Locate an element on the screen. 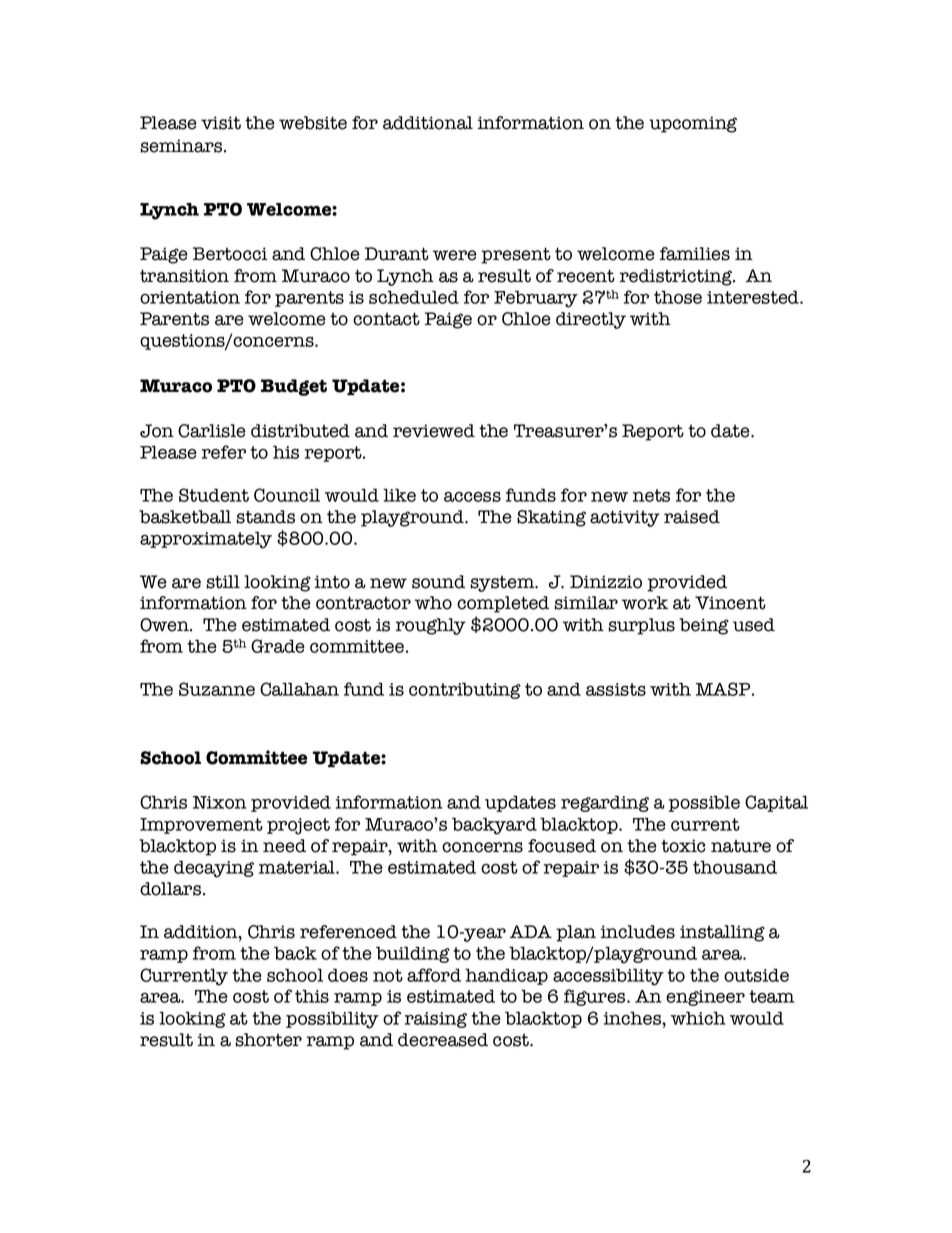 This screenshot has height=1233, width=952. raising is located at coordinates (436, 1020).
